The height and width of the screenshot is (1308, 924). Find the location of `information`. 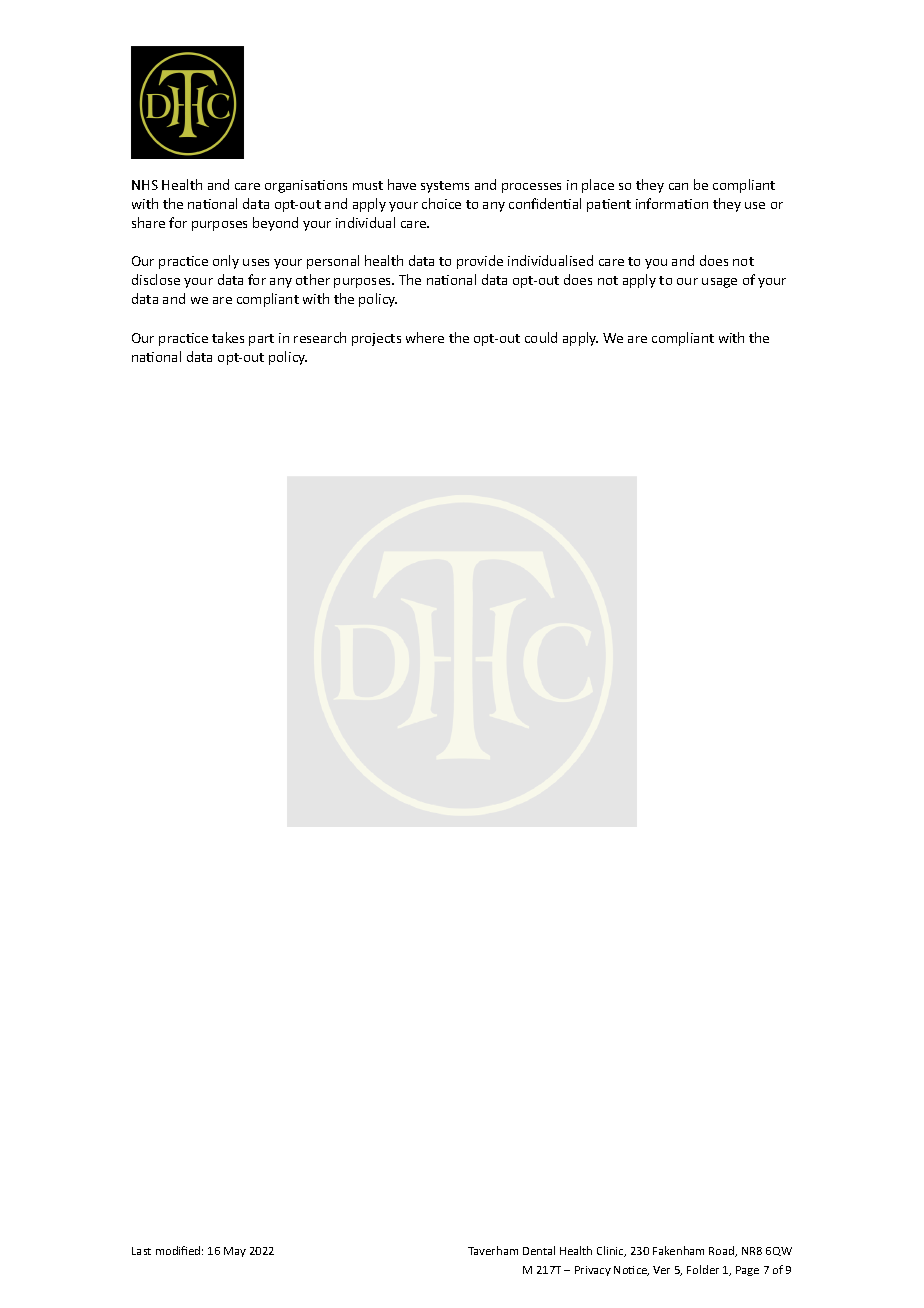

information is located at coordinates (672, 203).
